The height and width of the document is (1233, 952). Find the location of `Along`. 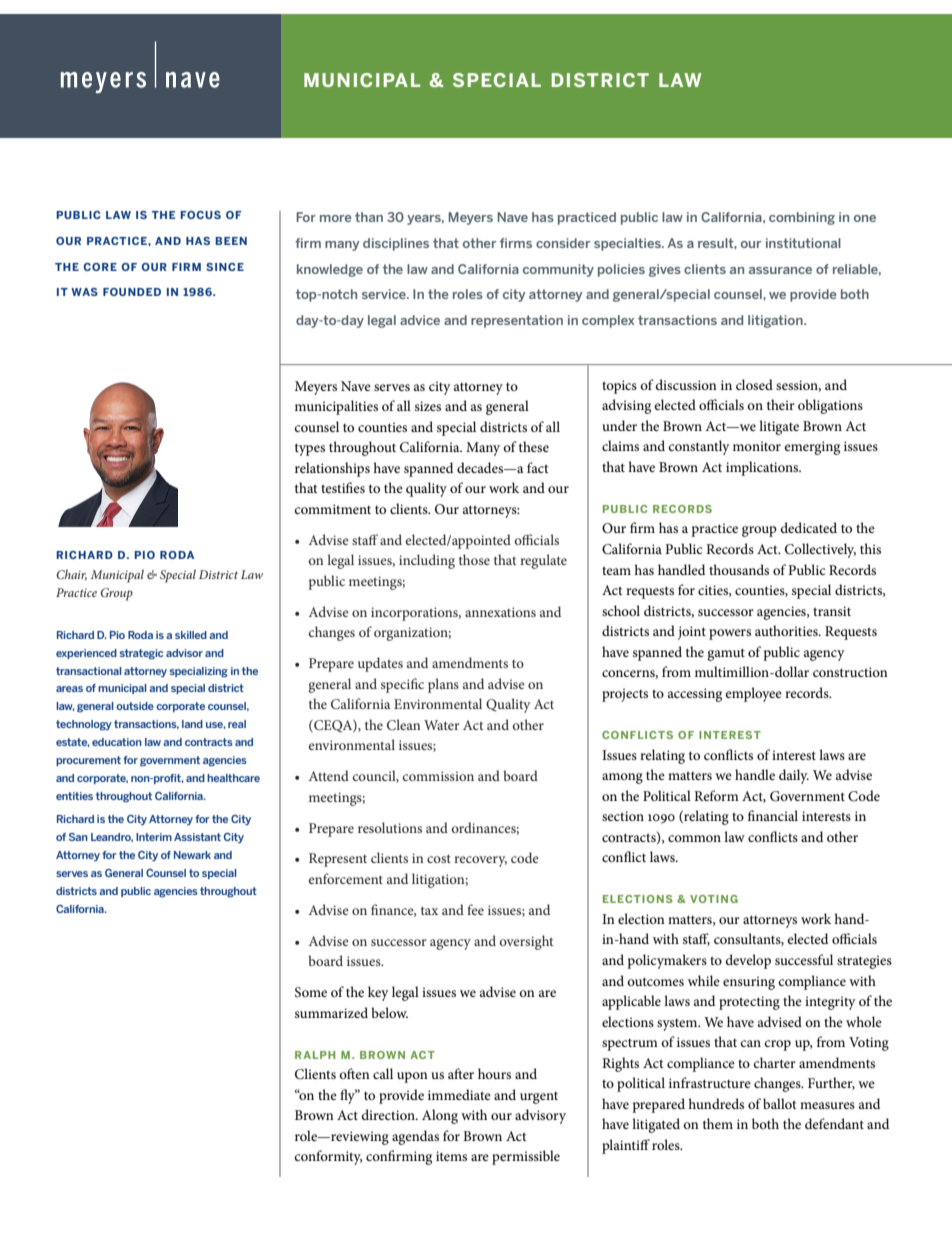

Along is located at coordinates (440, 1116).
